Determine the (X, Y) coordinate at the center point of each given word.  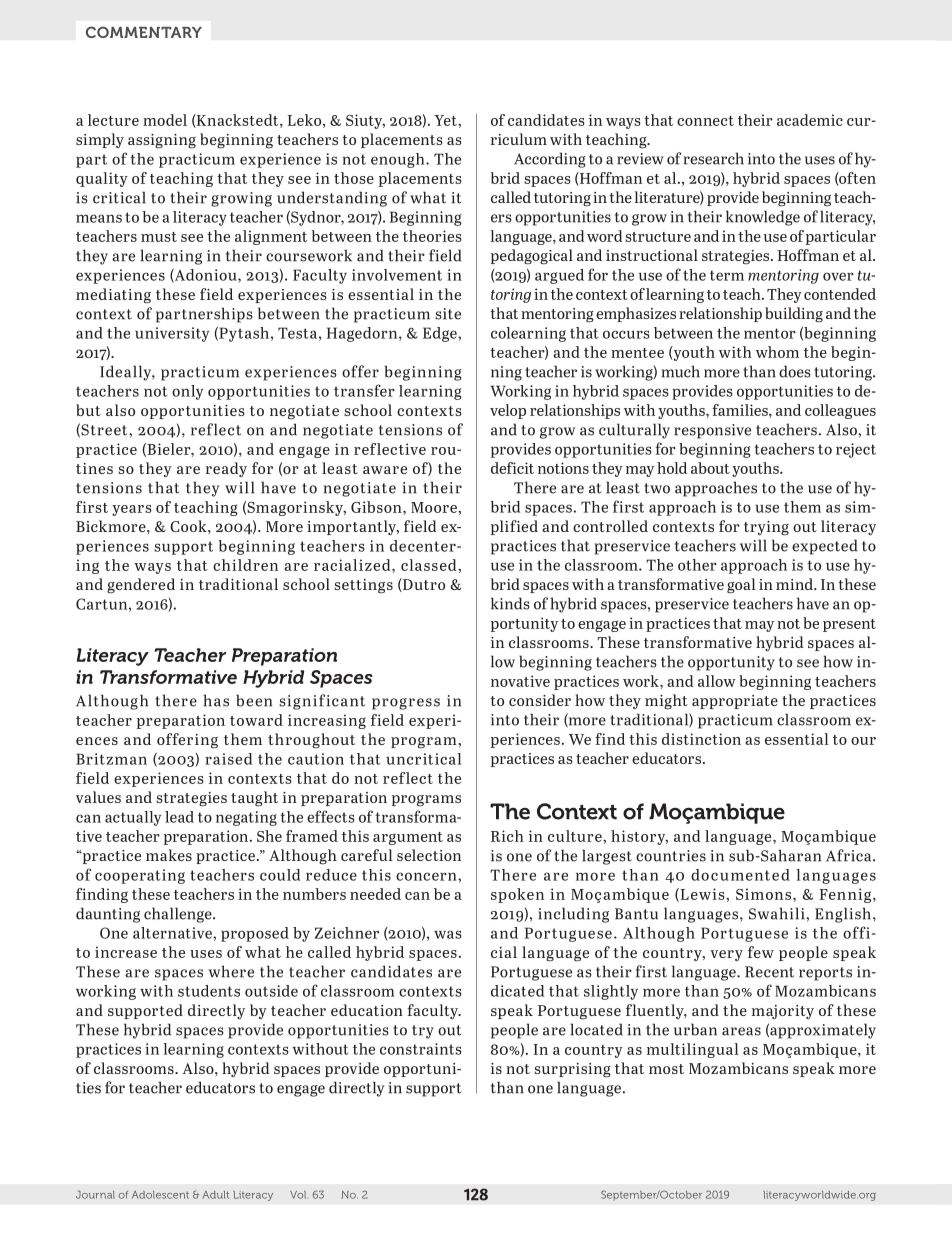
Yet (446, 120)
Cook (189, 526)
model (165, 120)
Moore (435, 507)
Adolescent (160, 1195)
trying (766, 528)
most (666, 1069)
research (714, 158)
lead (179, 817)
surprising (572, 1070)
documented (740, 875)
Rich (507, 836)
